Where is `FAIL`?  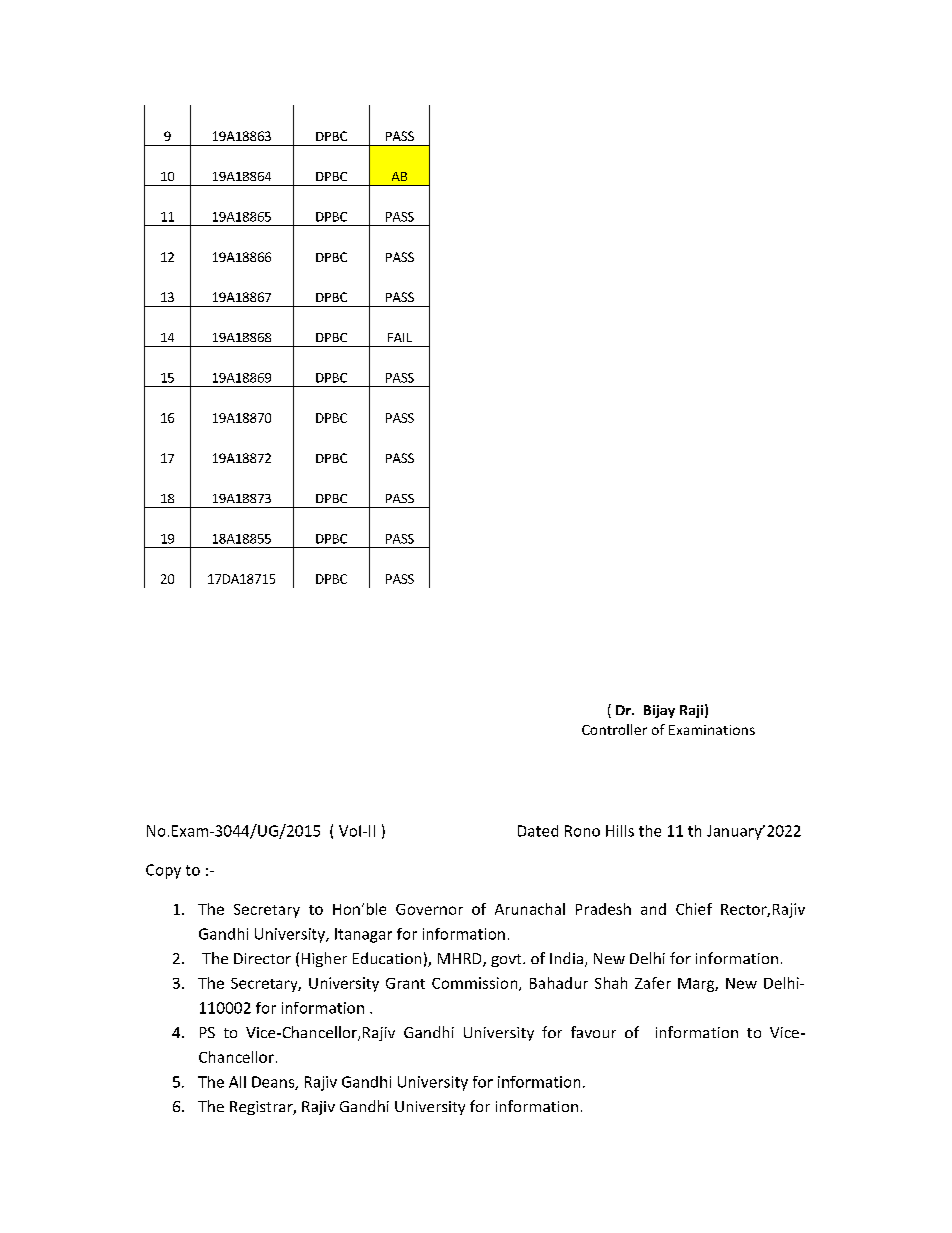 FAIL is located at coordinates (400, 337).
